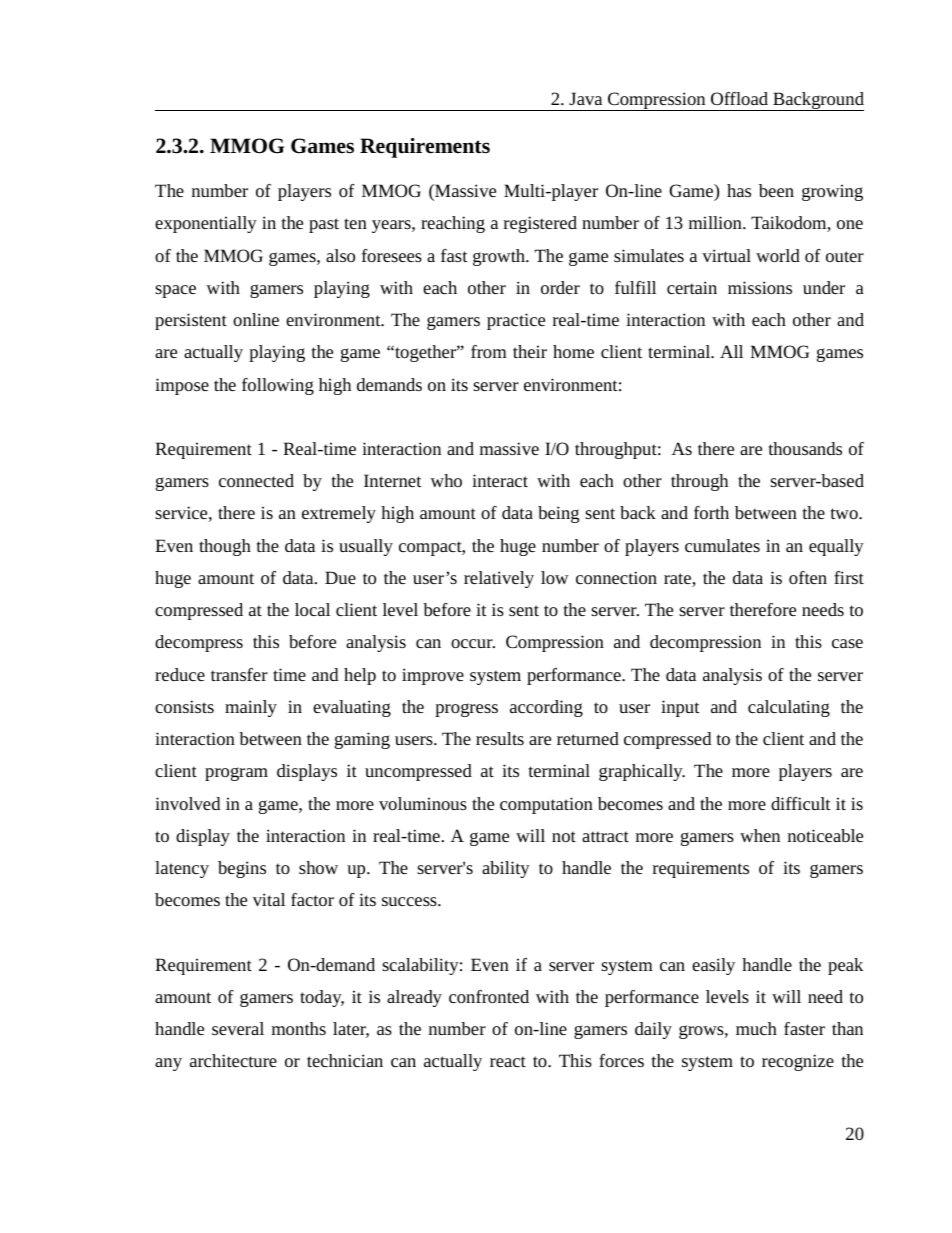 This screenshot has width=952, height=1233. What do you see at coordinates (808, 577) in the screenshot?
I see `often` at bounding box center [808, 577].
